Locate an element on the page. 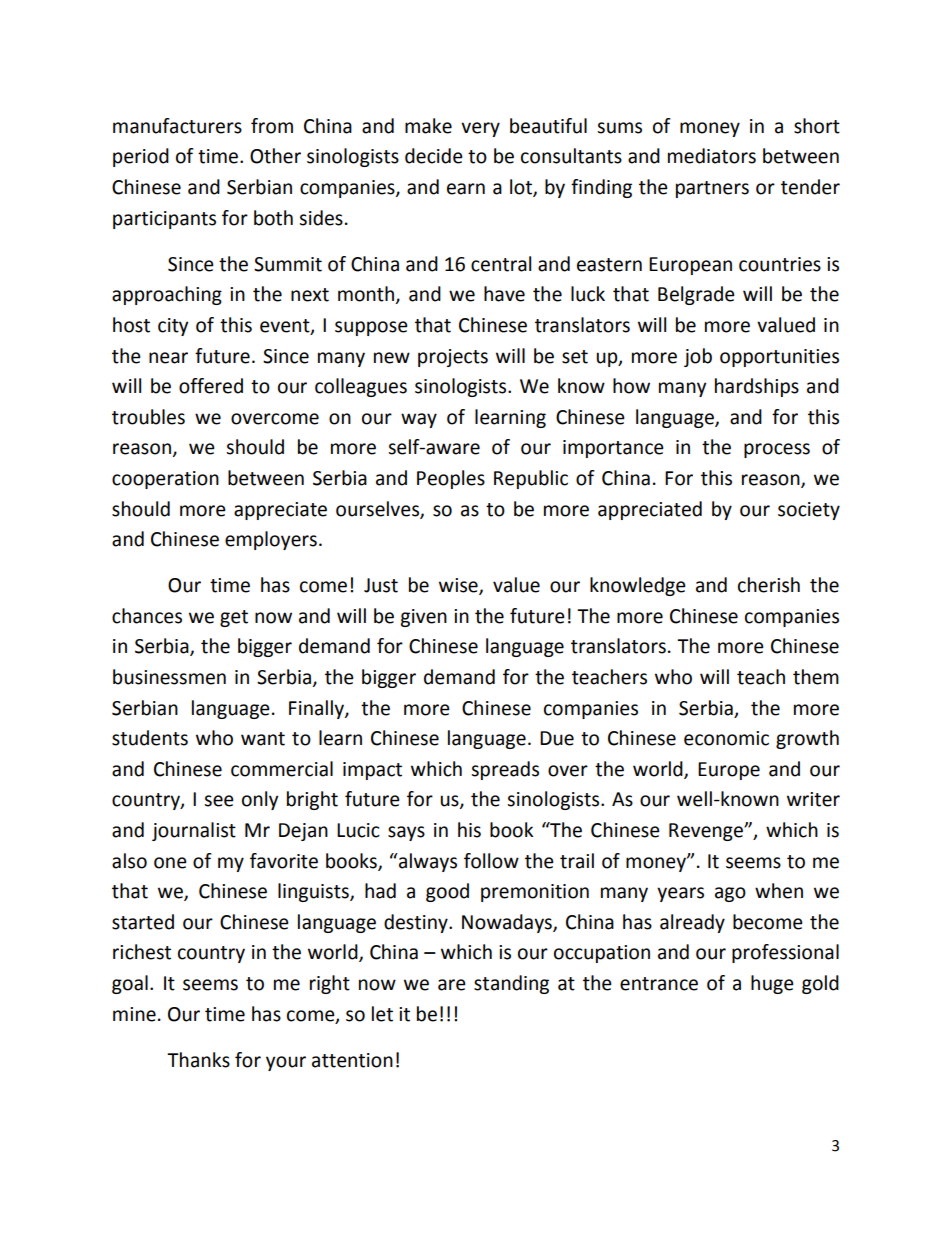 The height and width of the document is (1233, 952). wise is located at coordinates (459, 586).
